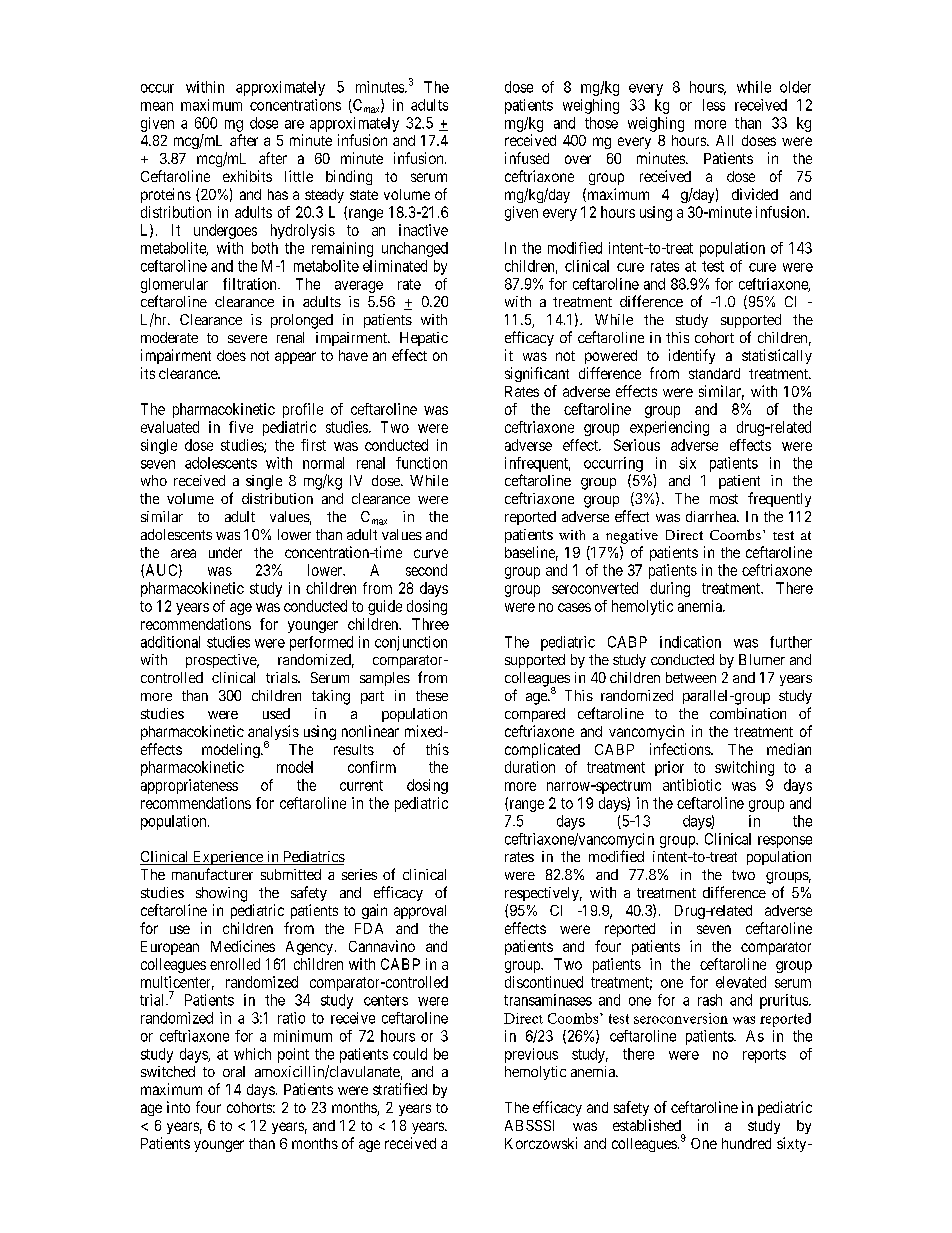 The height and width of the image is (1233, 952). What do you see at coordinates (714, 105) in the image?
I see `less` at bounding box center [714, 105].
